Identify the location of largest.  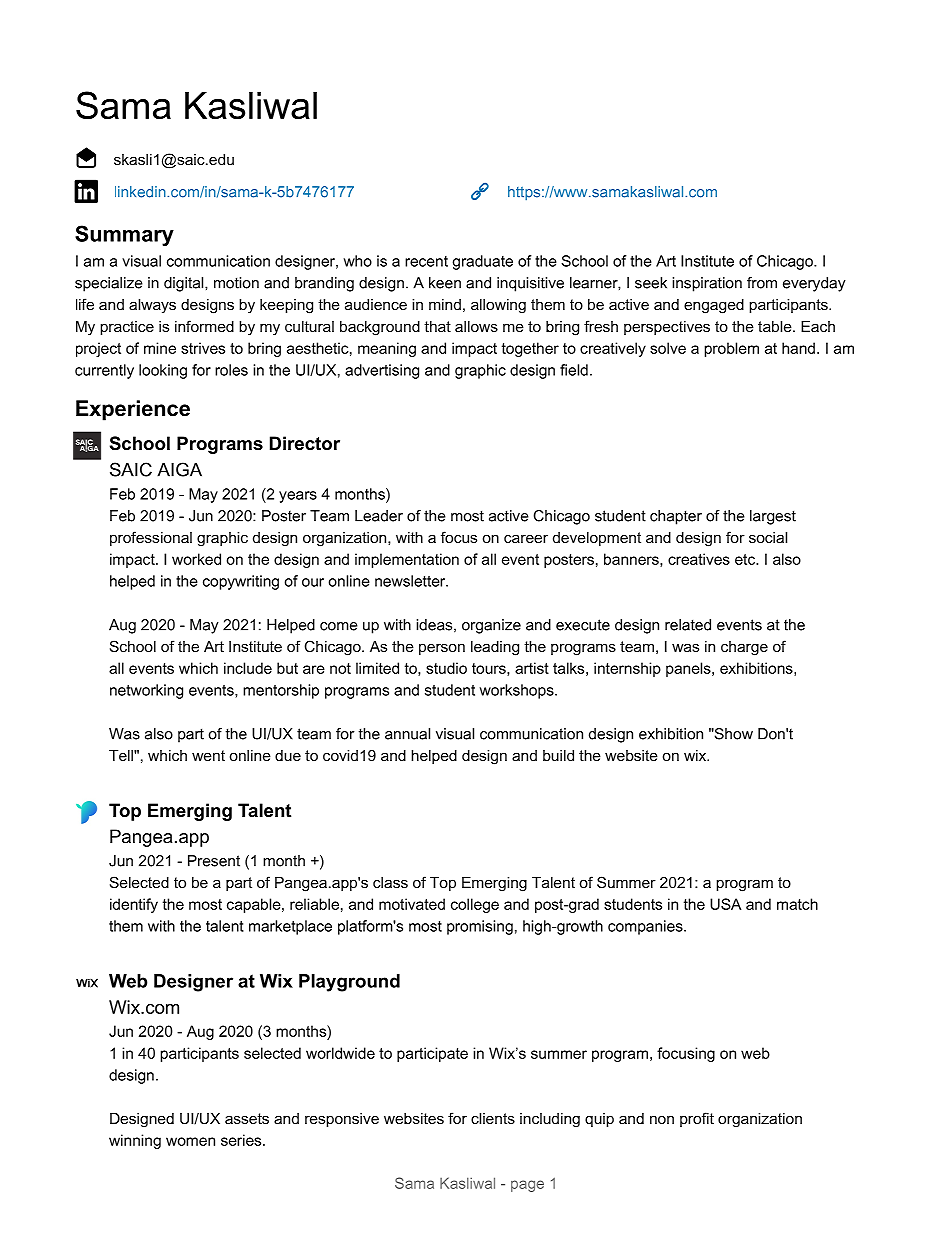
(773, 517).
